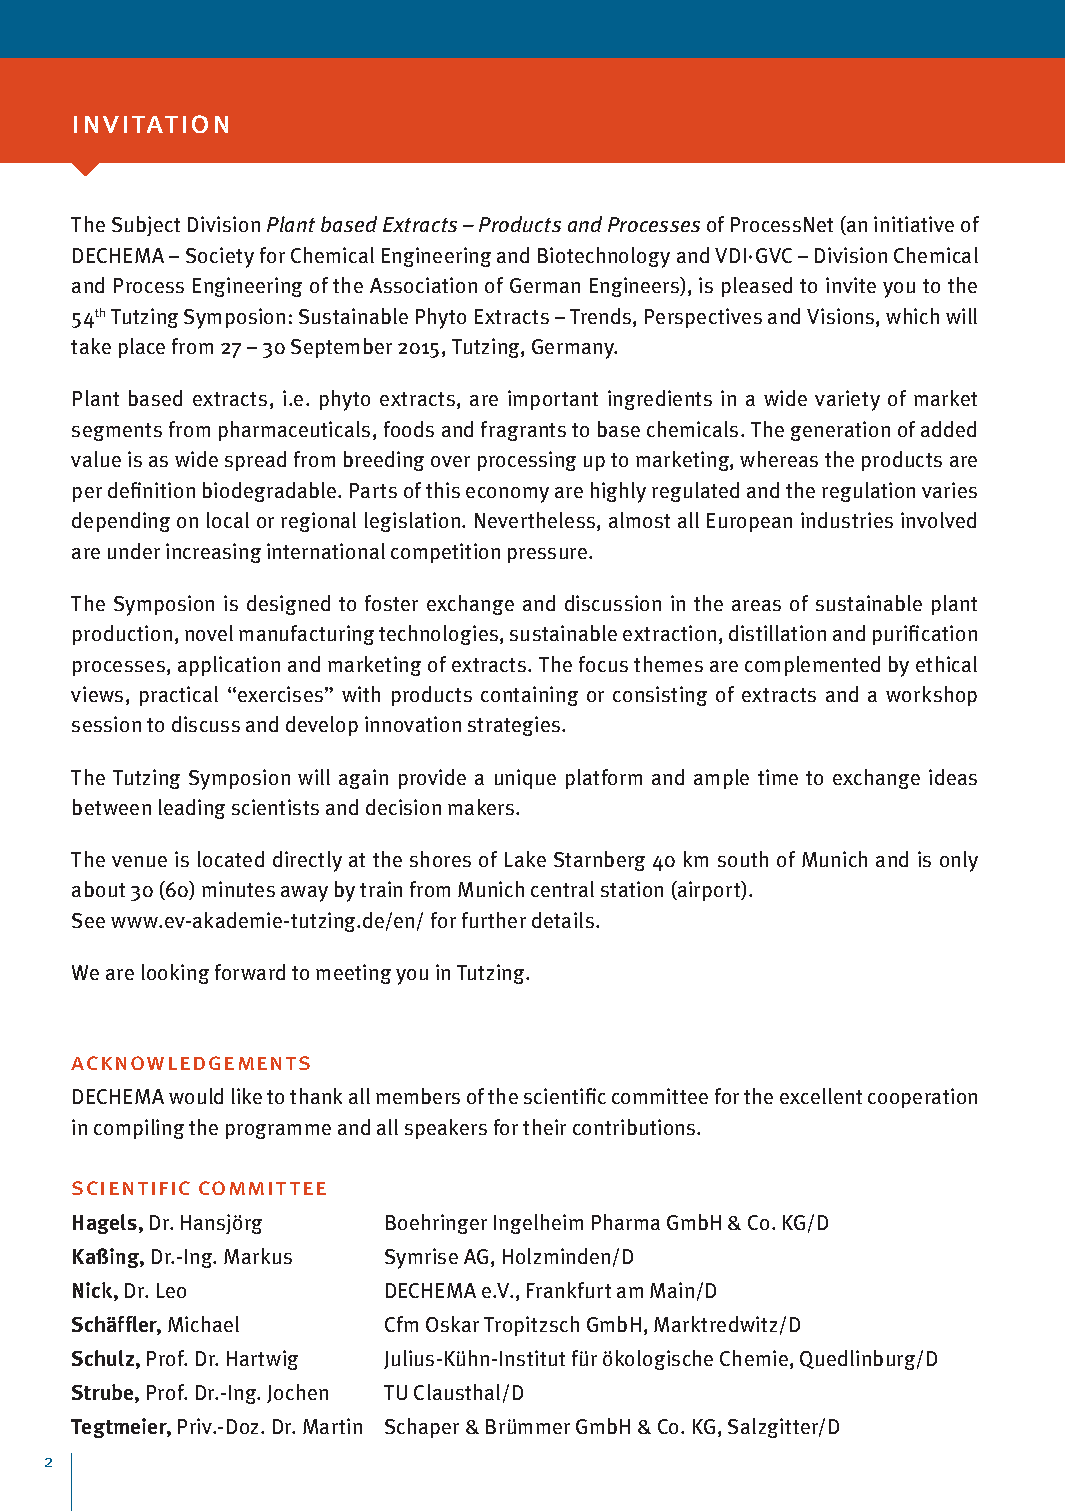  I want to click on invitation, so click(151, 124).
